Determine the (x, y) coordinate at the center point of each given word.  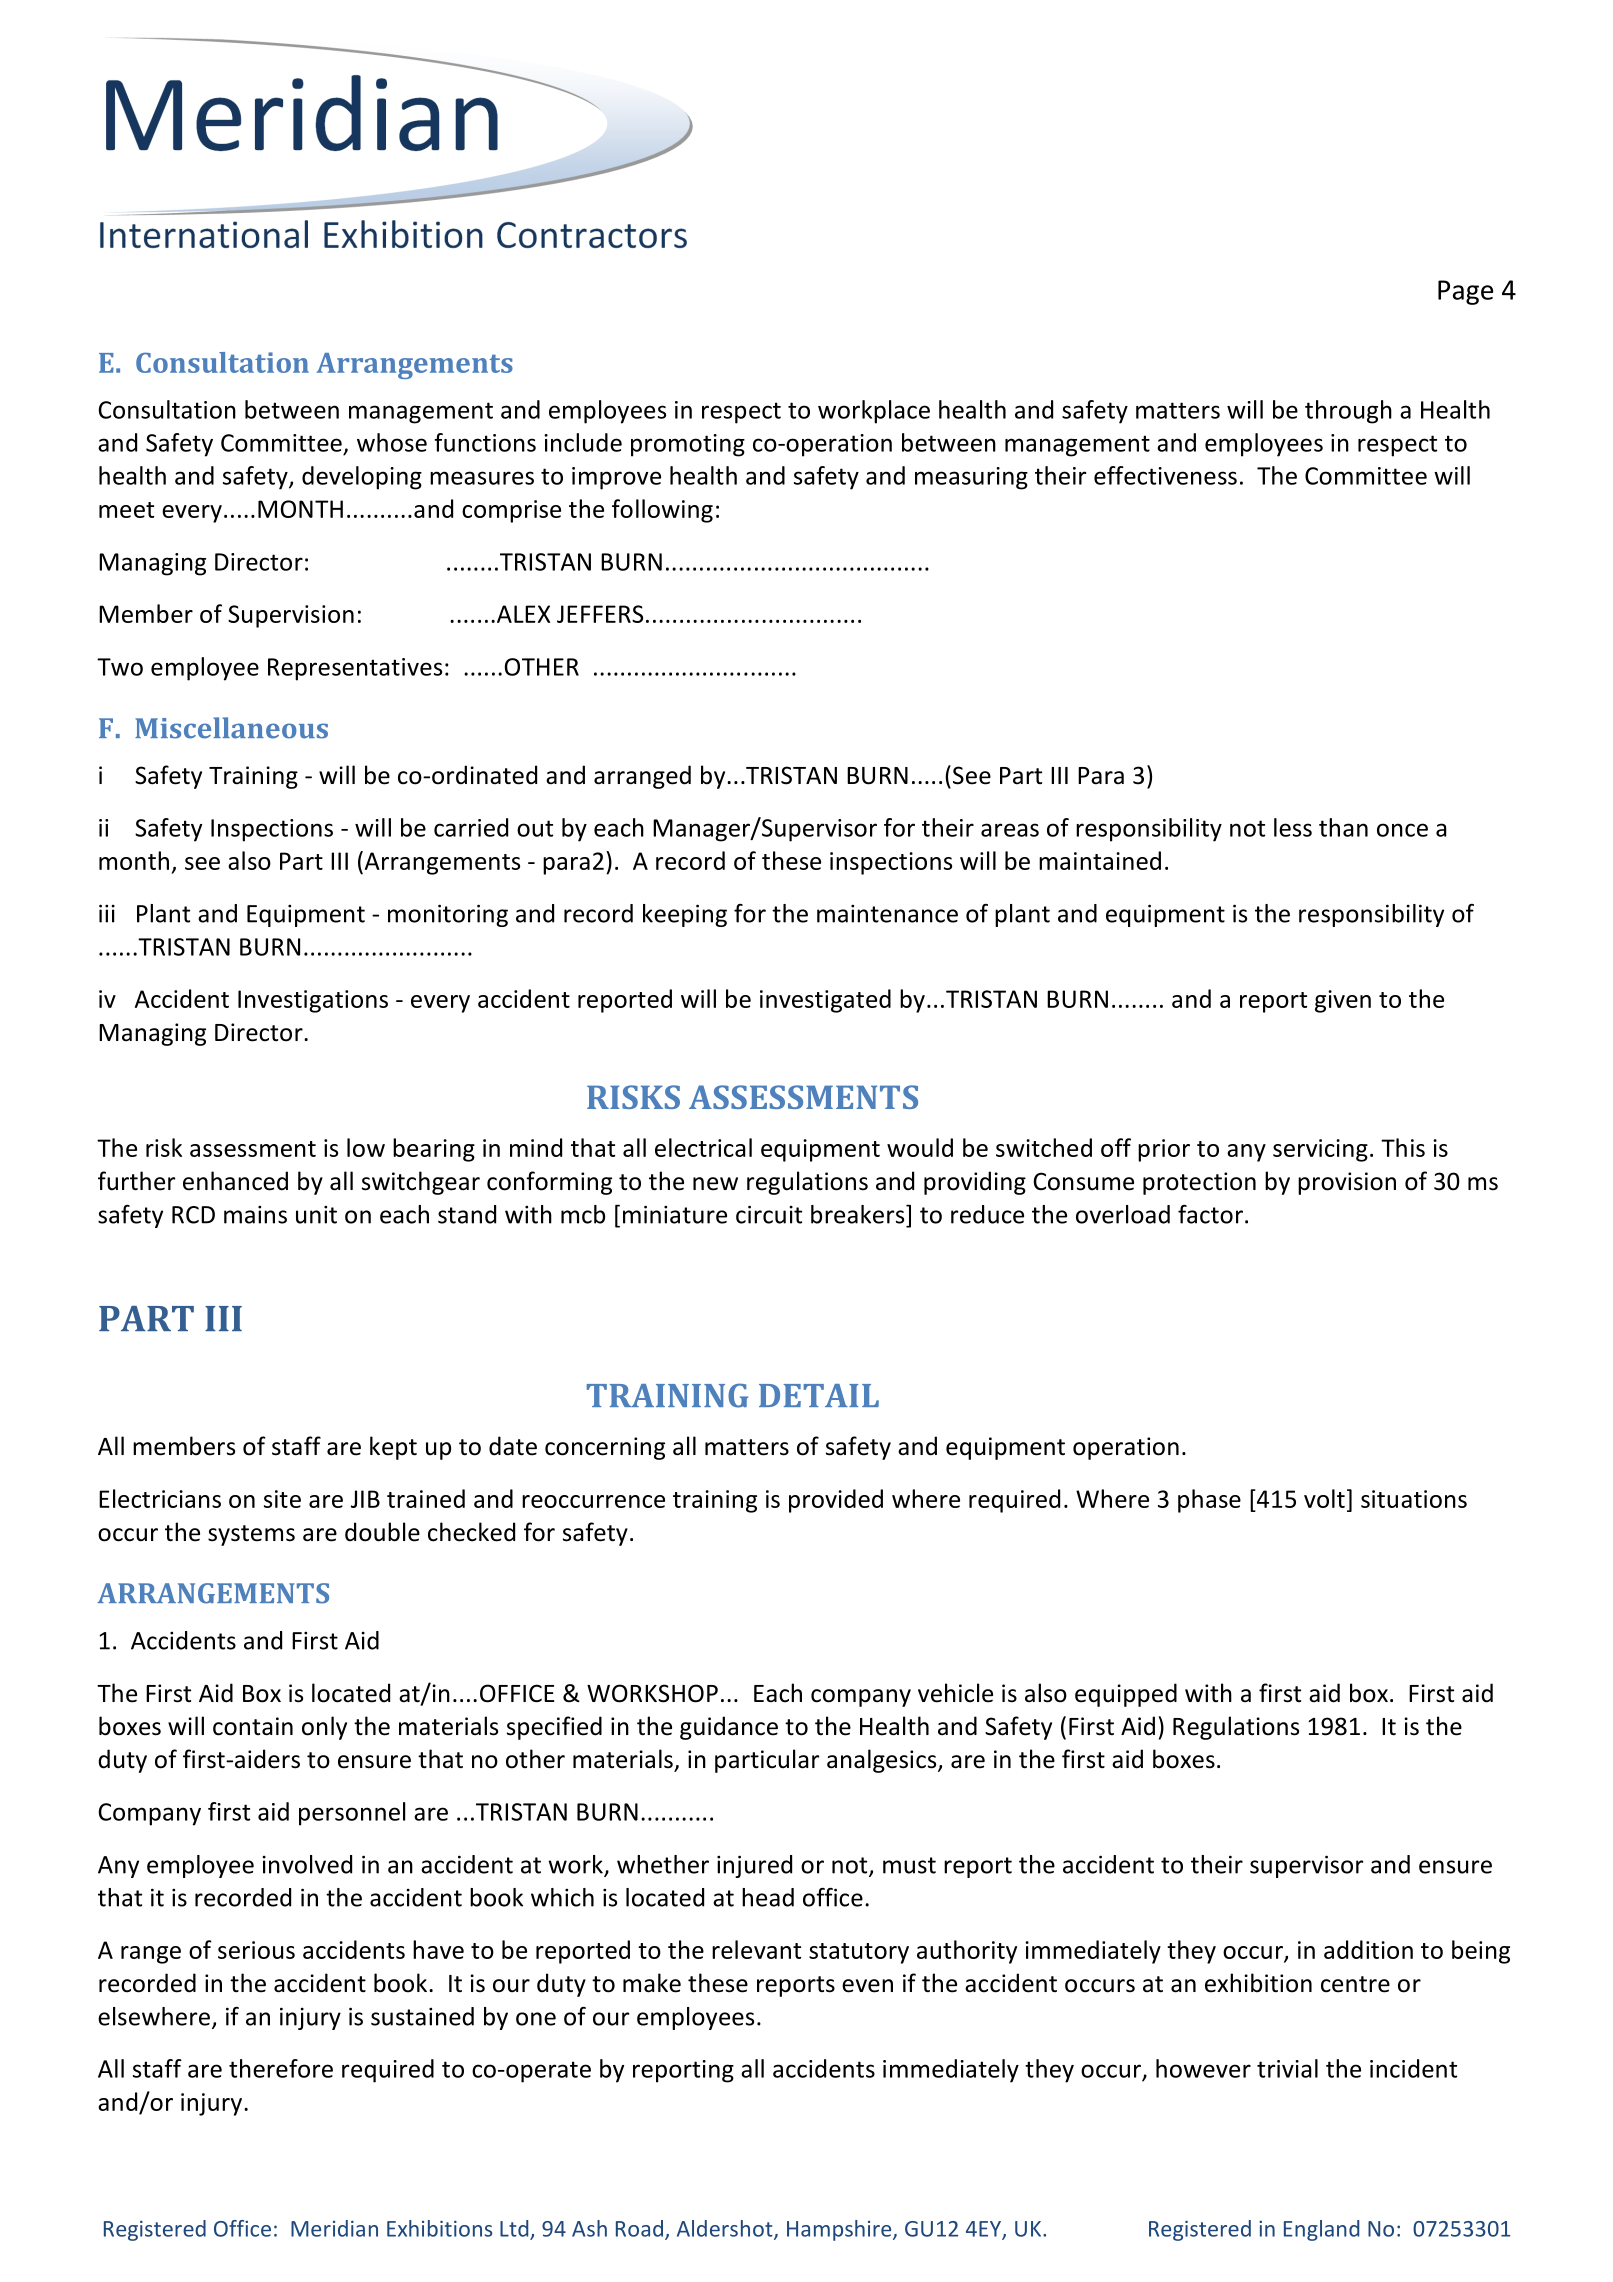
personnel (352, 1814)
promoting (688, 445)
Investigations (313, 1001)
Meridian (334, 2228)
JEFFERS (600, 614)
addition (1368, 1949)
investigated (825, 1001)
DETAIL (819, 1395)
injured (754, 1866)
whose (392, 442)
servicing (1320, 1150)
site (282, 1499)
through (1348, 412)
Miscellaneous (231, 728)
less (1293, 827)
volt (1324, 1498)
